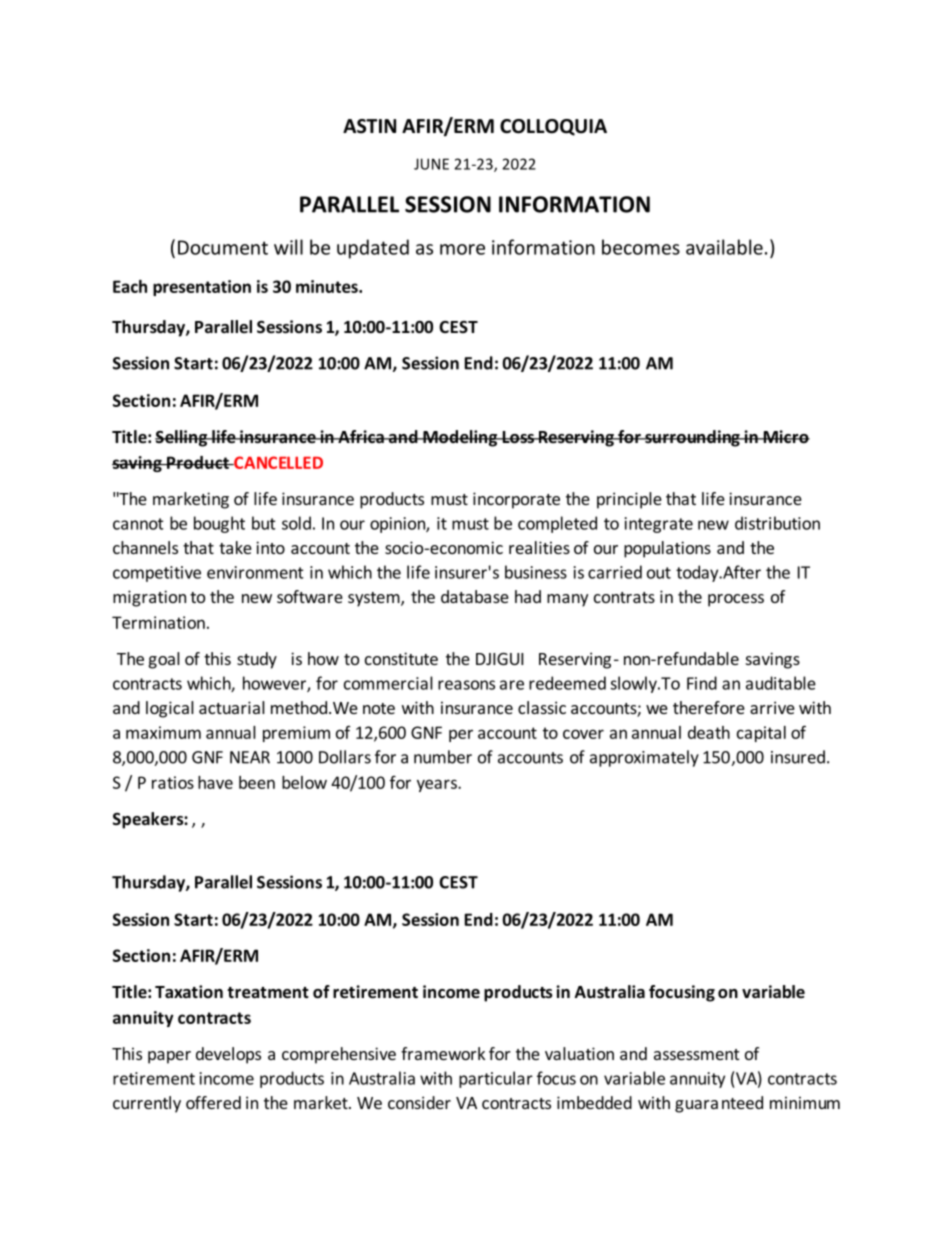 The image size is (952, 1233). Describe the element at coordinates (215, 782) in the document. I see `have` at that location.
